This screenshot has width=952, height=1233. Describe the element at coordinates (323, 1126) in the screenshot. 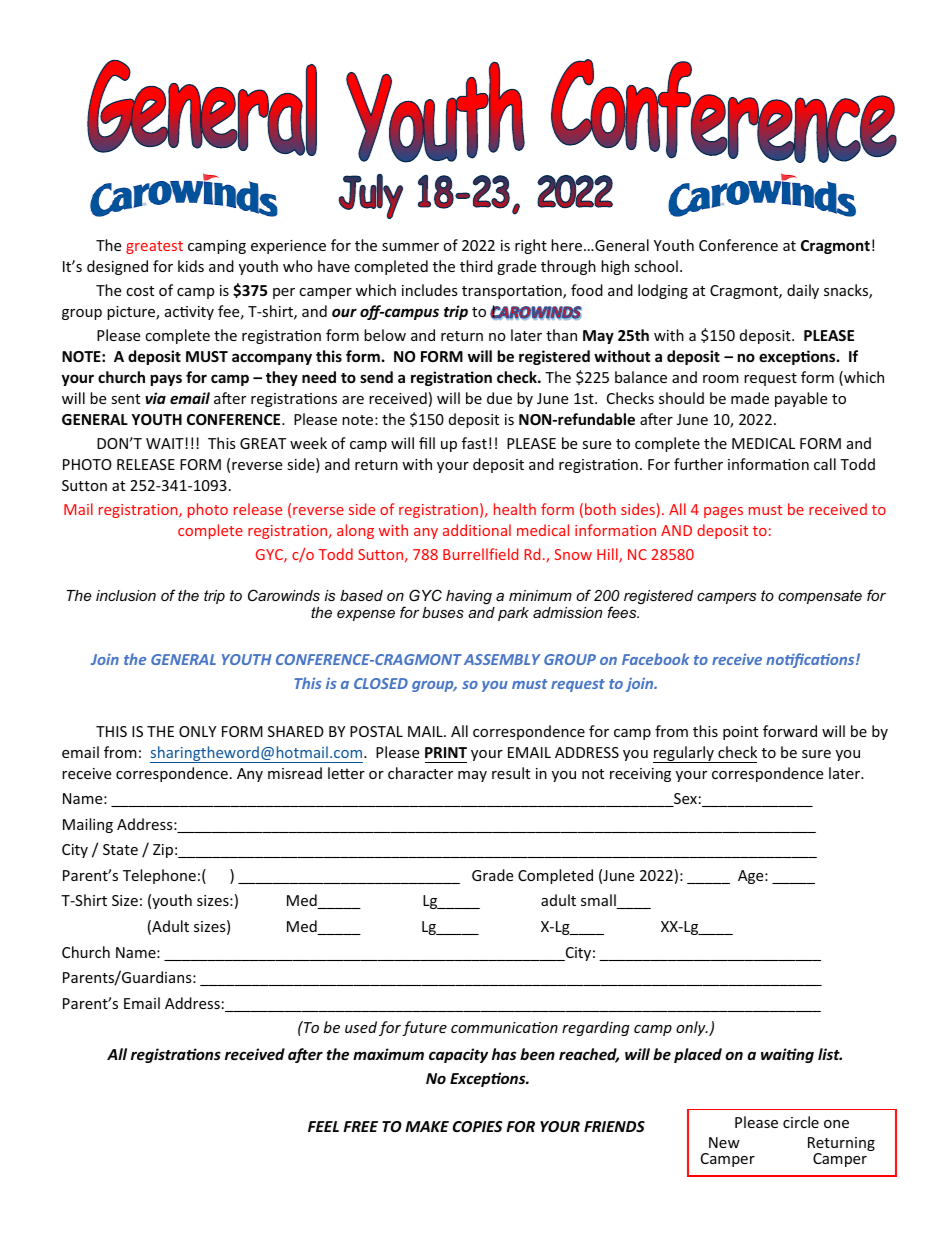

I see `FEEL` at that location.
